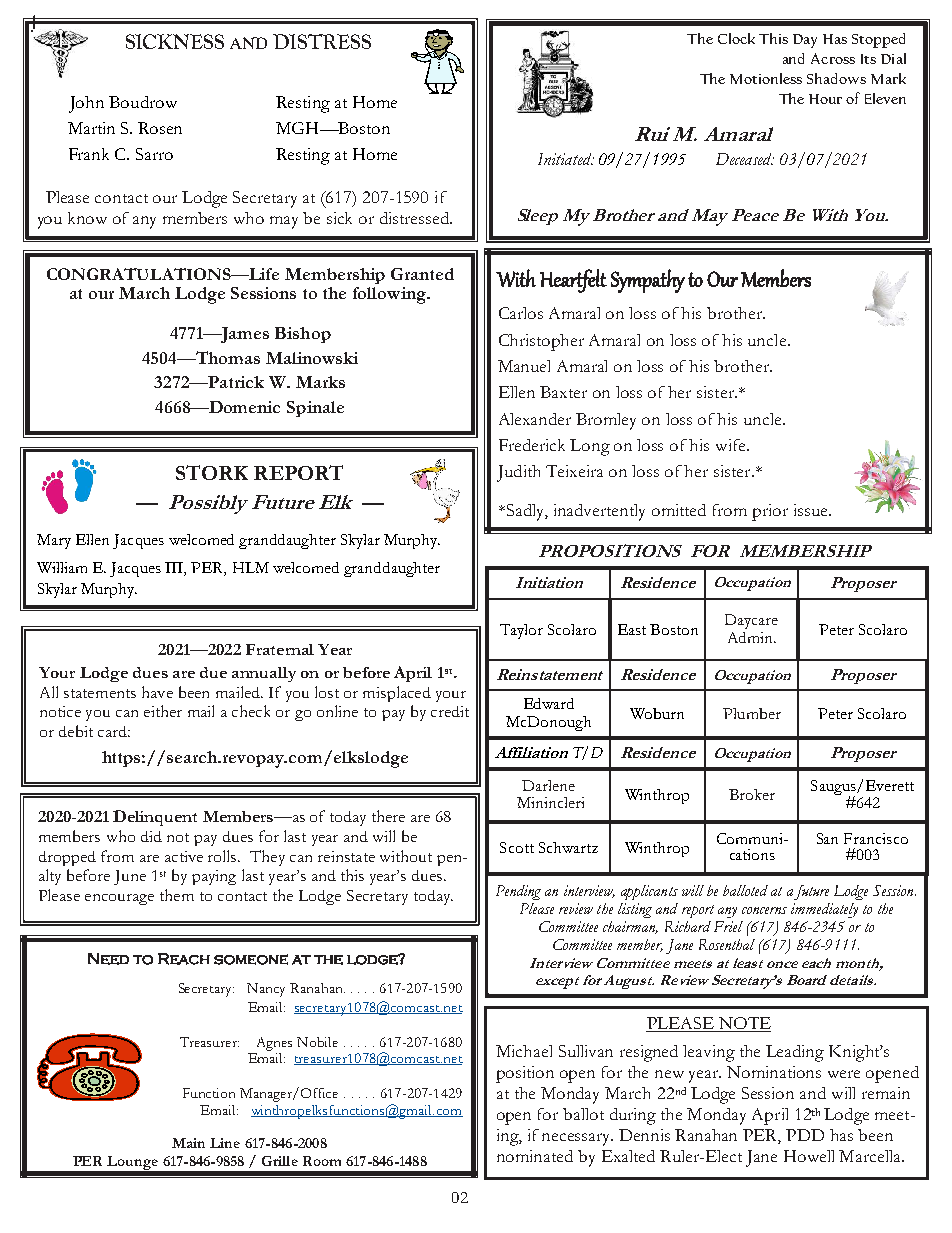  I want to click on Taylor, so click(521, 631).
